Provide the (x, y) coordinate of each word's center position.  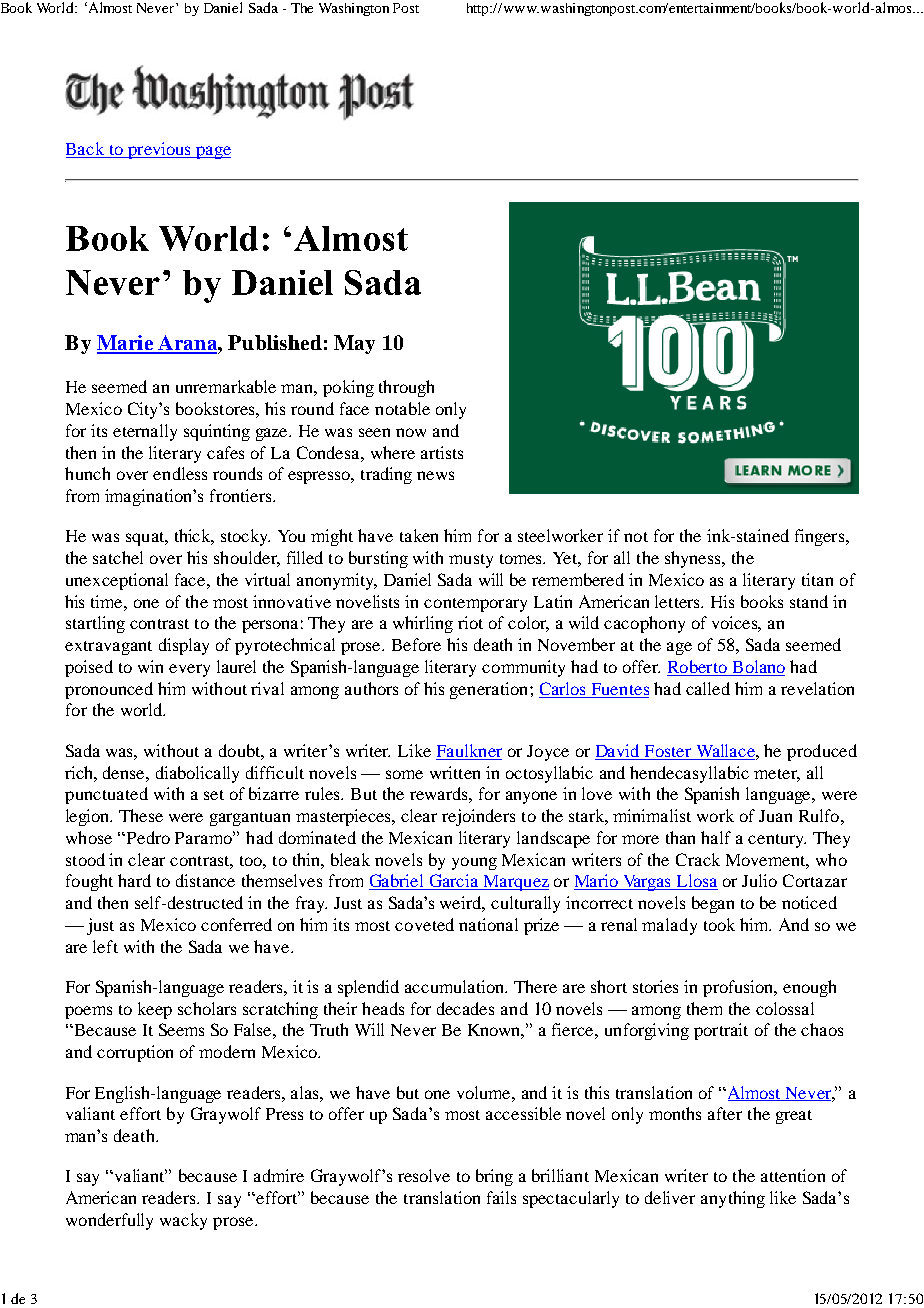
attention (793, 1175)
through (406, 388)
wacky (183, 1221)
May (354, 344)
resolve (424, 1175)
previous (160, 150)
